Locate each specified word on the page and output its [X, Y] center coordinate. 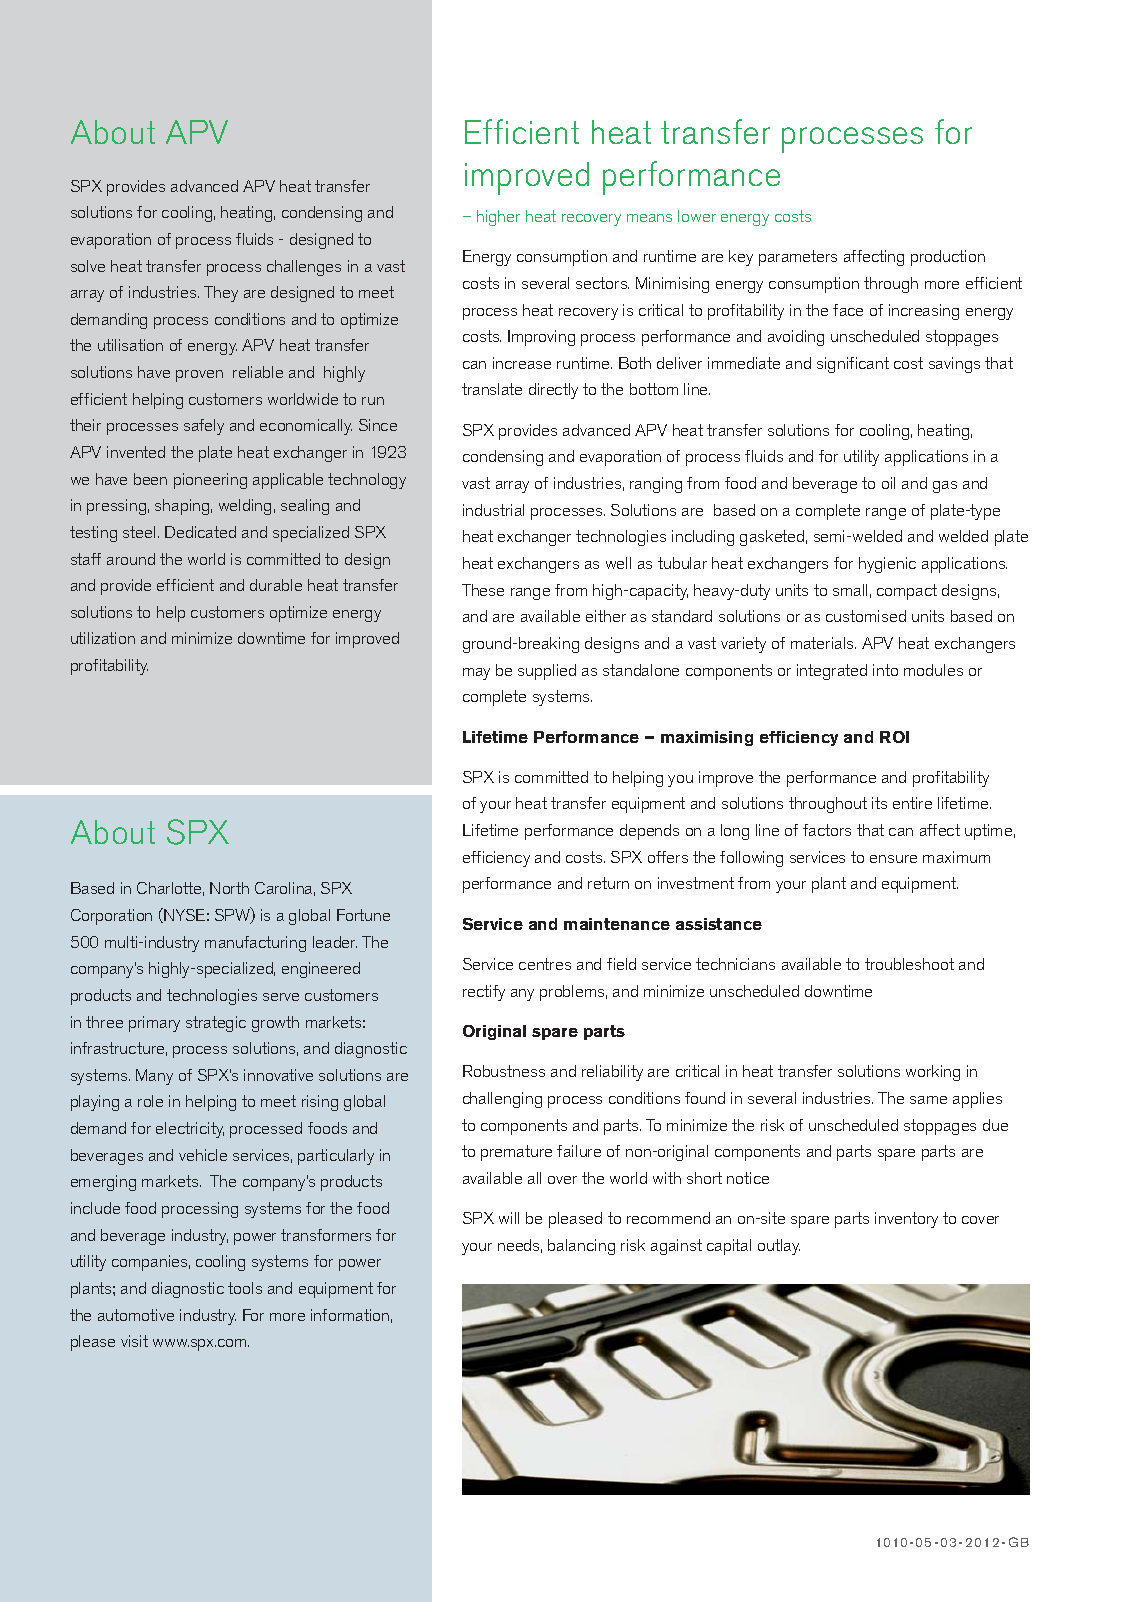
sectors [602, 283]
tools [245, 1288]
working [933, 1073]
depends [649, 832]
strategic [216, 1024]
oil [888, 483]
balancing [581, 1247]
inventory [906, 1220]
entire [912, 803]
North [229, 888]
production [948, 258]
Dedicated [200, 532]
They [221, 294]
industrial [493, 510]
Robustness [504, 1071]
